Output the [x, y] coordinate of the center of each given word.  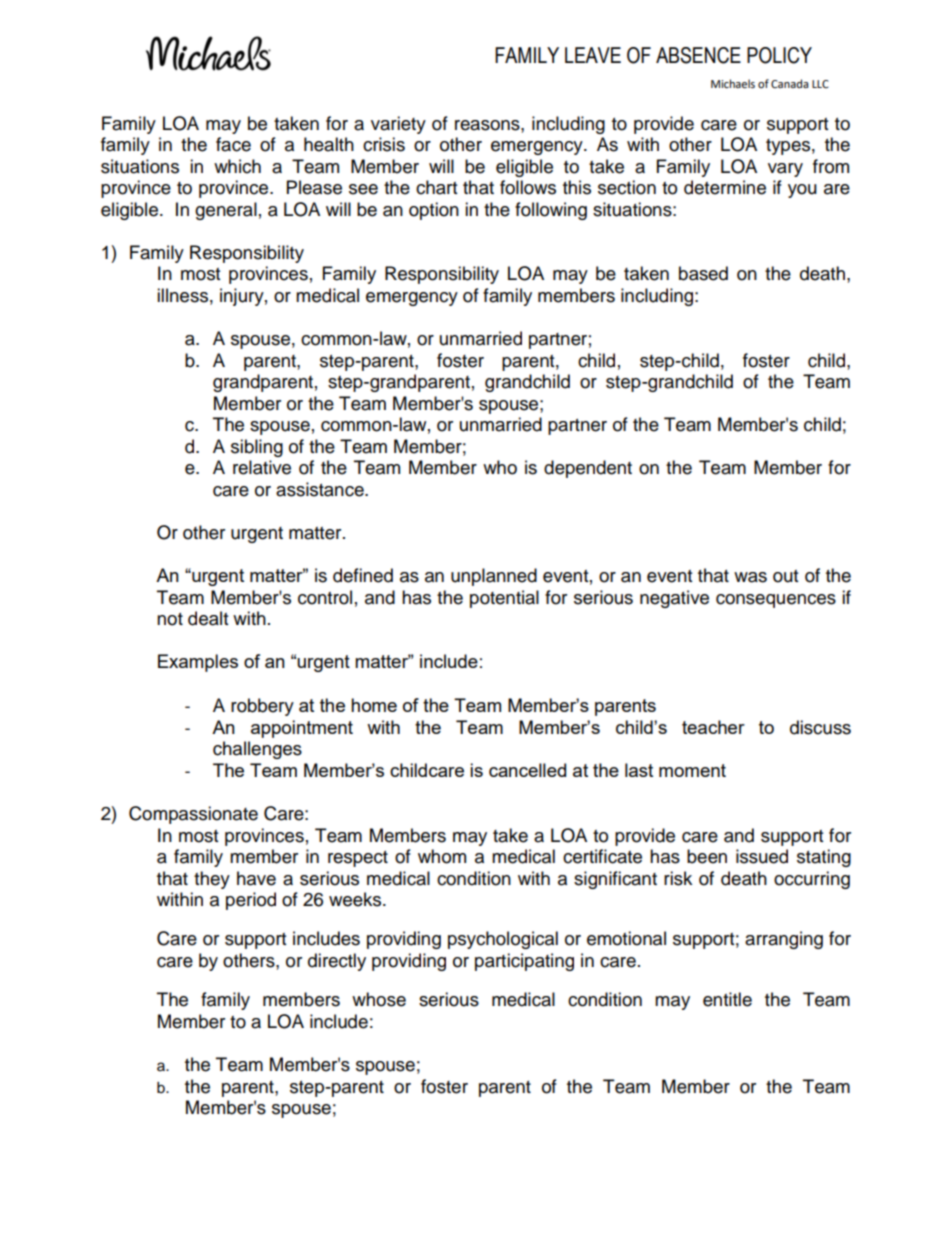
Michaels [733, 84]
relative [262, 467]
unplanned [494, 577]
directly [337, 962]
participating [524, 962]
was [750, 577]
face [233, 144]
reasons [488, 125]
